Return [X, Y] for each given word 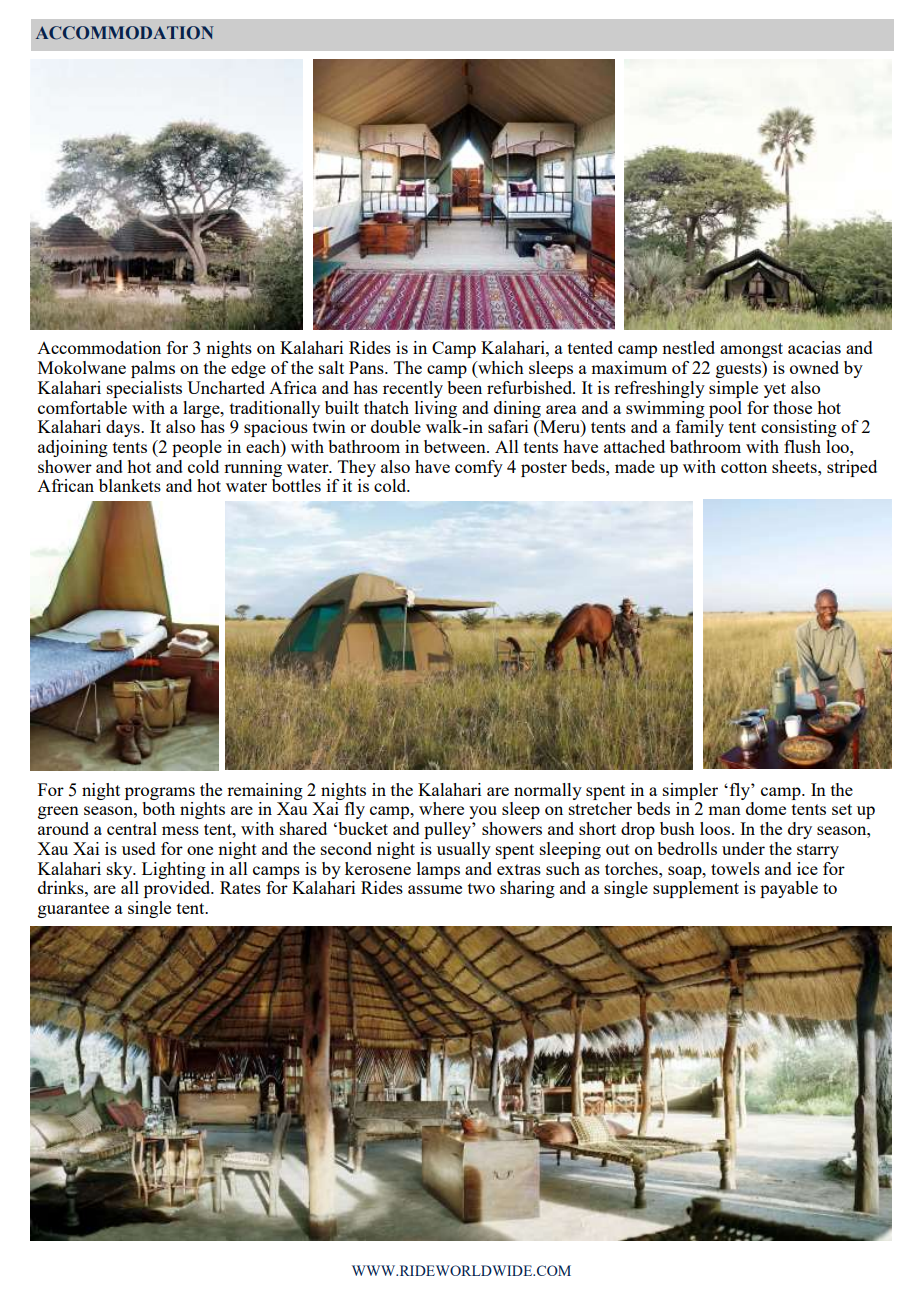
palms [153, 369]
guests [739, 369]
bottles [296, 485]
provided [178, 889]
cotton [744, 467]
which [500, 369]
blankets [130, 485]
